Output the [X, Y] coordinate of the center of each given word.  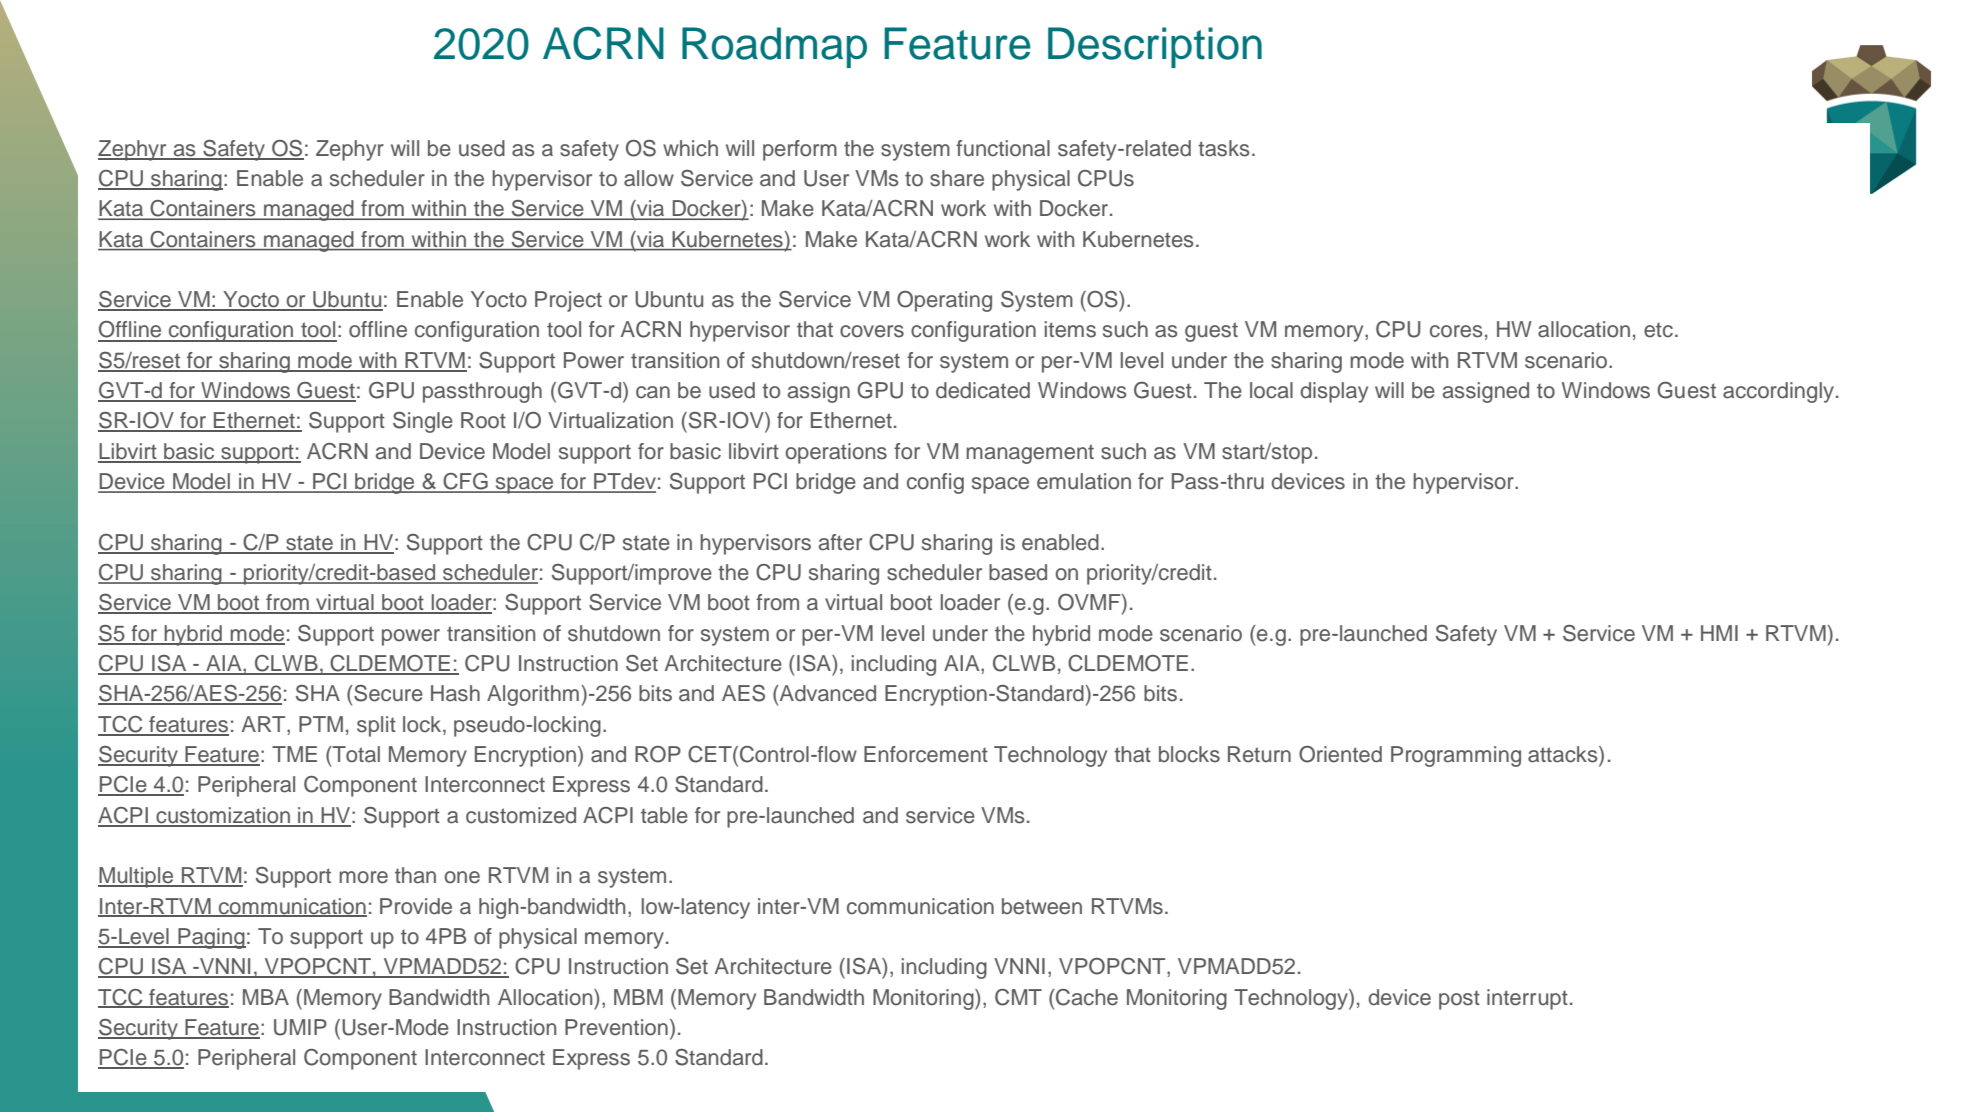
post [1459, 1000]
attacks [1564, 754]
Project [568, 301]
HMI [1719, 633]
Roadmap [774, 47]
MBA [266, 997]
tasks [1224, 148]
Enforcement [926, 754]
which [690, 148]
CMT [1018, 997]
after [840, 542]
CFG [465, 482]
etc [1658, 330]
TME [294, 754]
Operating [944, 301]
